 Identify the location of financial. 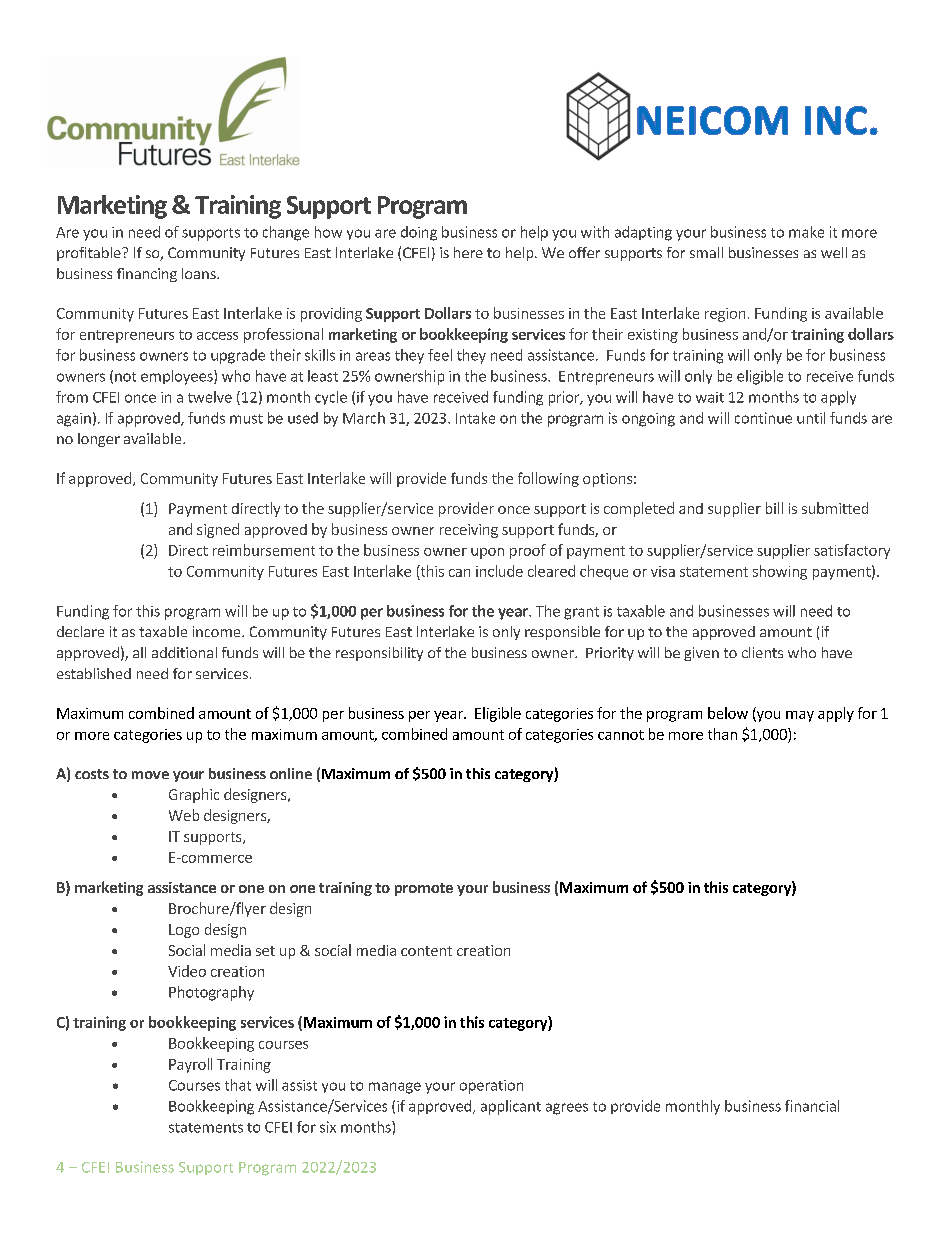
(812, 1106).
